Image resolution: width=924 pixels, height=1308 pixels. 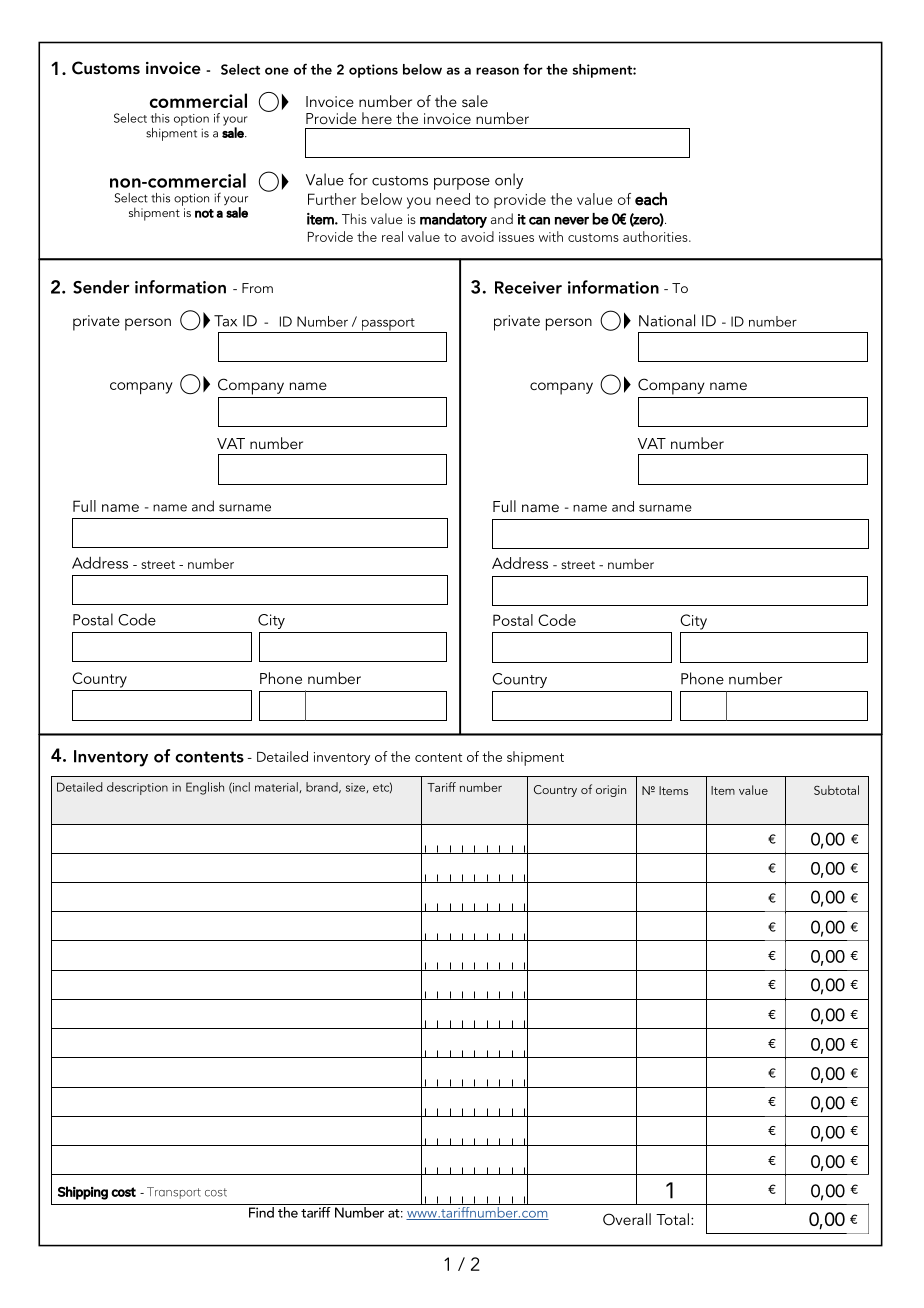 What do you see at coordinates (377, 118) in the screenshot?
I see `here` at bounding box center [377, 118].
